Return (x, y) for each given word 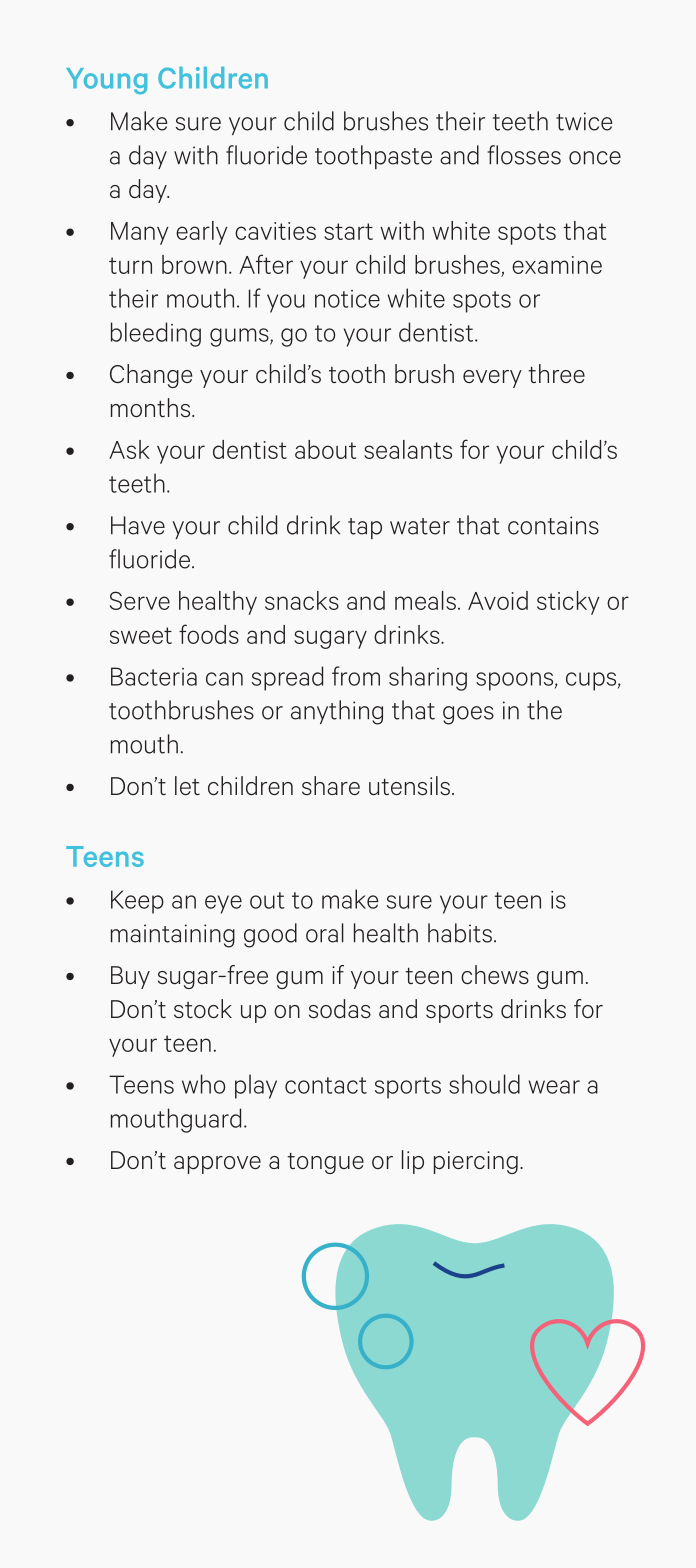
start (348, 231)
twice (584, 121)
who (203, 1084)
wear (554, 1087)
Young (106, 81)
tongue (325, 1163)
